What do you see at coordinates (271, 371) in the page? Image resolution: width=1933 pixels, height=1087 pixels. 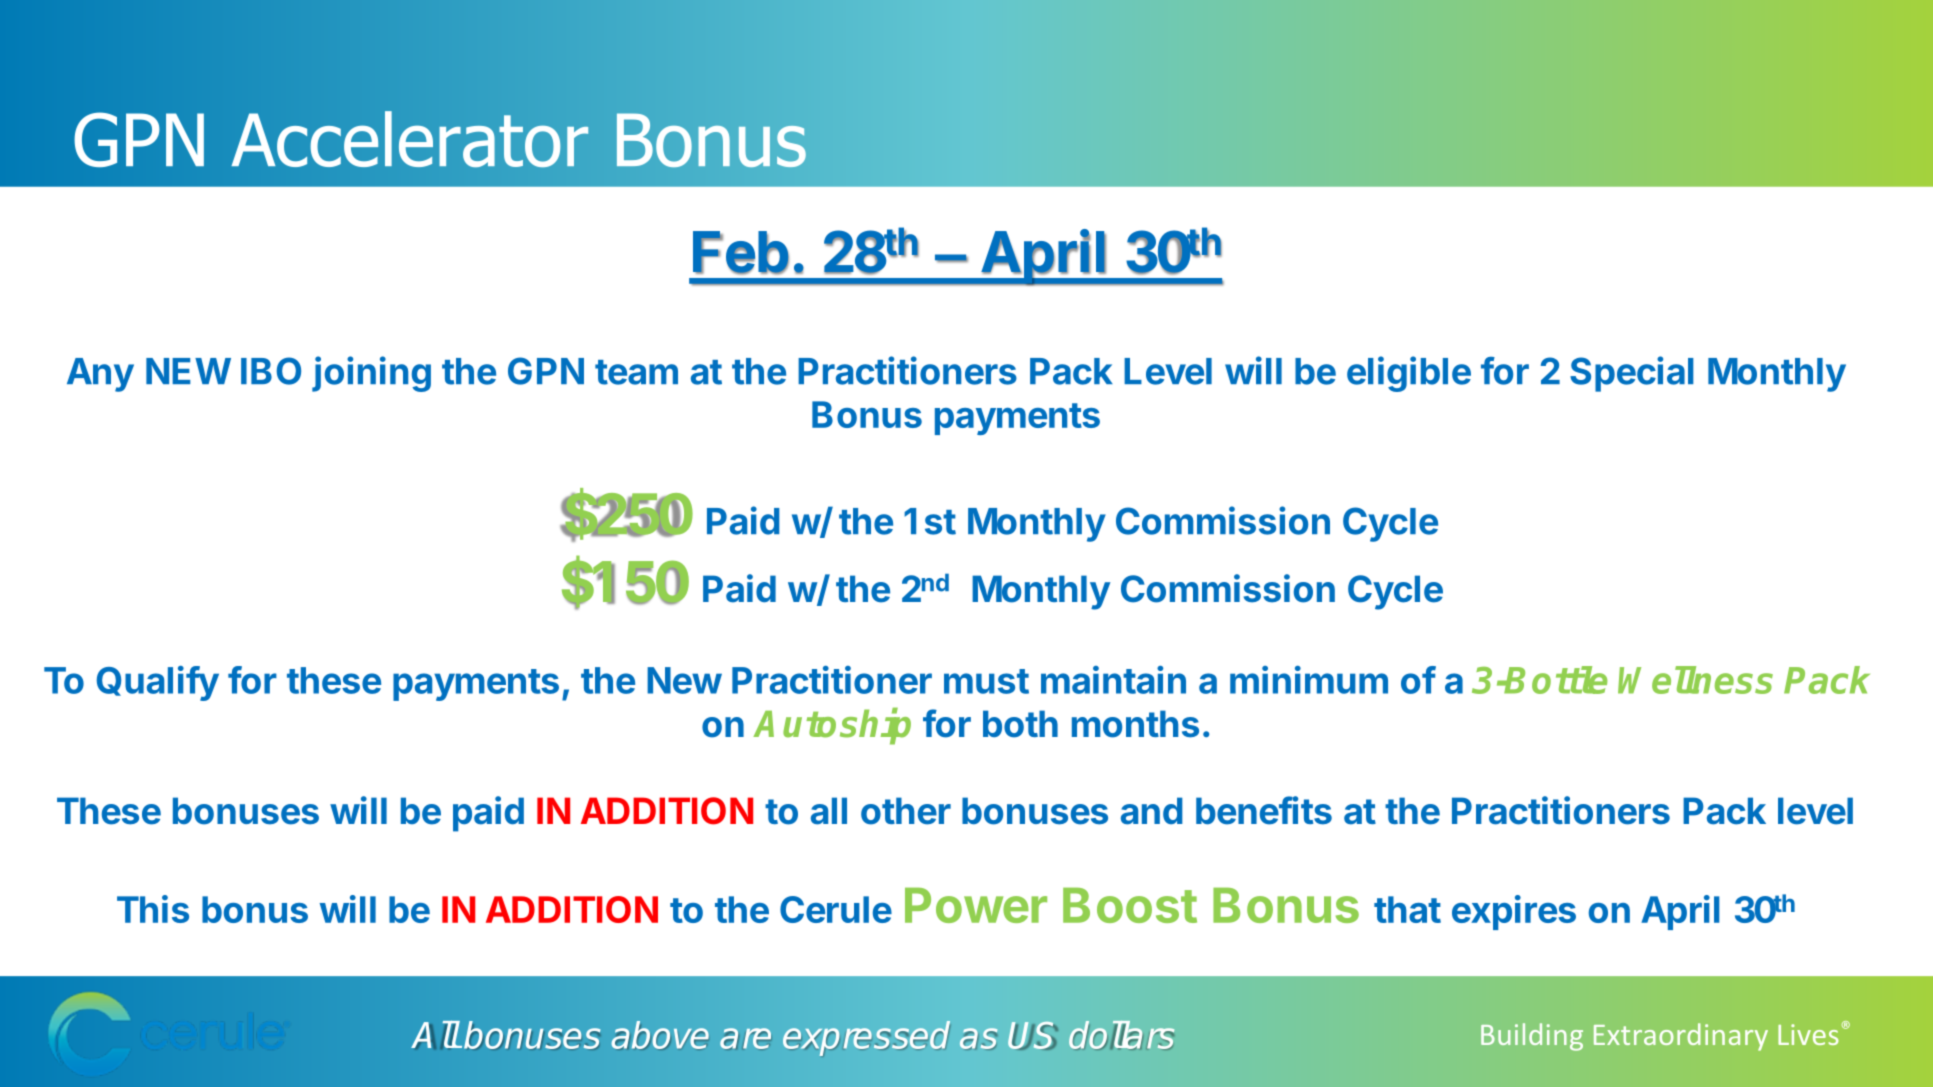 I see `IBO` at bounding box center [271, 371].
